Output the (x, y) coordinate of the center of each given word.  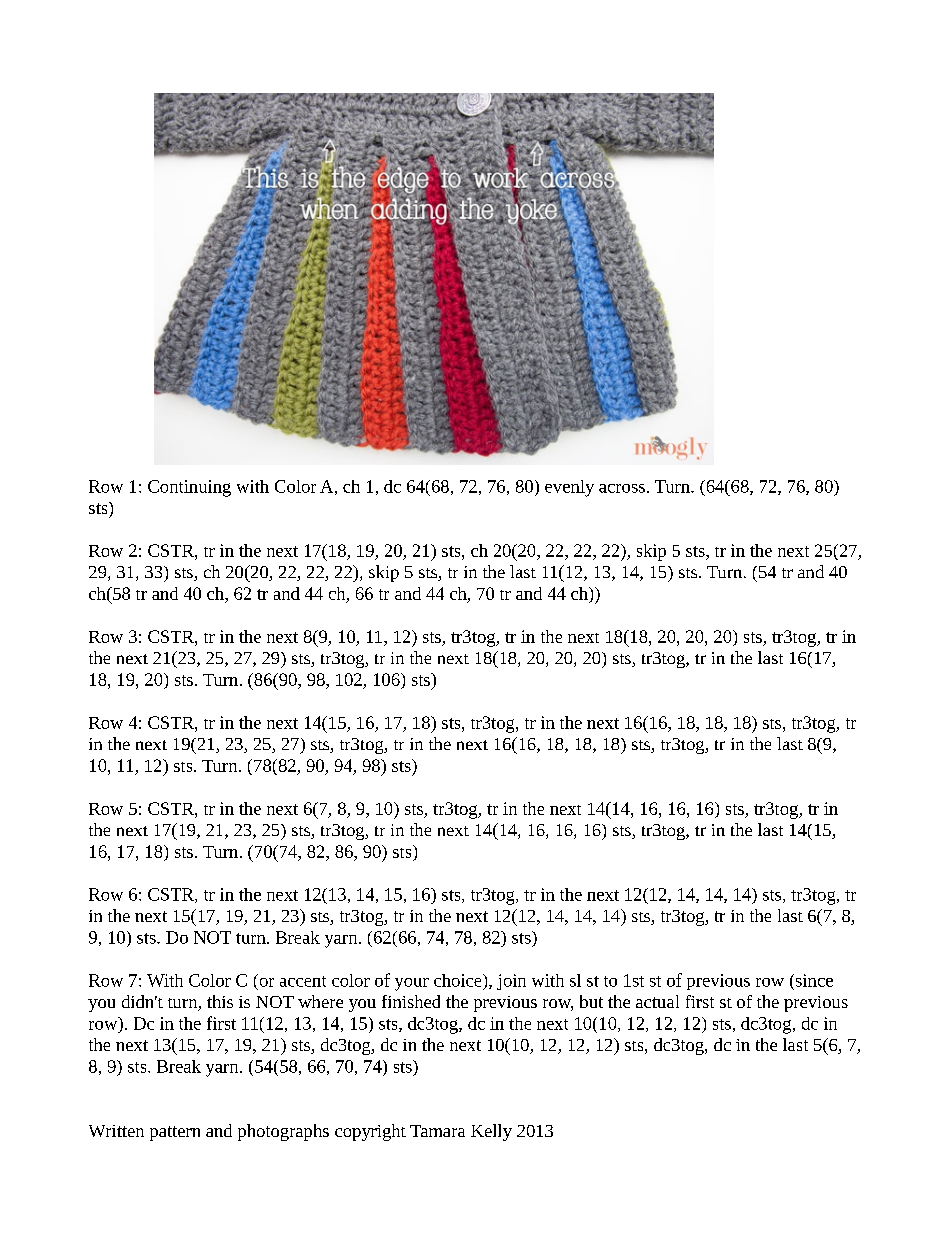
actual (657, 1001)
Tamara (437, 1131)
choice (459, 980)
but (591, 1001)
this (220, 1001)
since (813, 980)
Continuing (189, 488)
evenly (569, 488)
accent (303, 981)
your (412, 984)
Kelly (491, 1132)
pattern (175, 1133)
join (511, 982)
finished (411, 1001)
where (320, 1001)
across (622, 488)
